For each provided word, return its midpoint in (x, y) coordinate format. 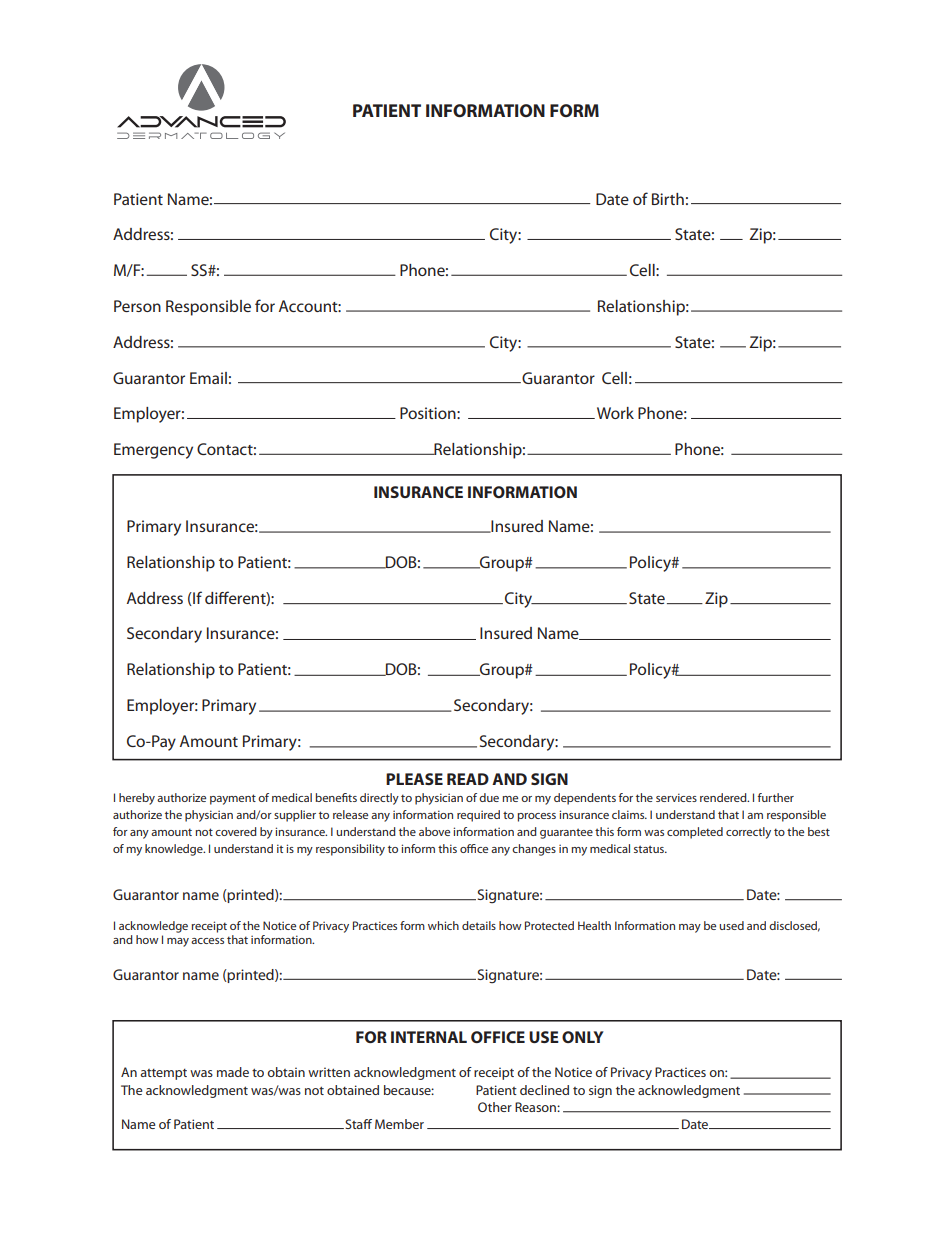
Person (137, 306)
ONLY (583, 1037)
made (233, 1072)
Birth (668, 199)
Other (495, 1107)
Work (615, 413)
